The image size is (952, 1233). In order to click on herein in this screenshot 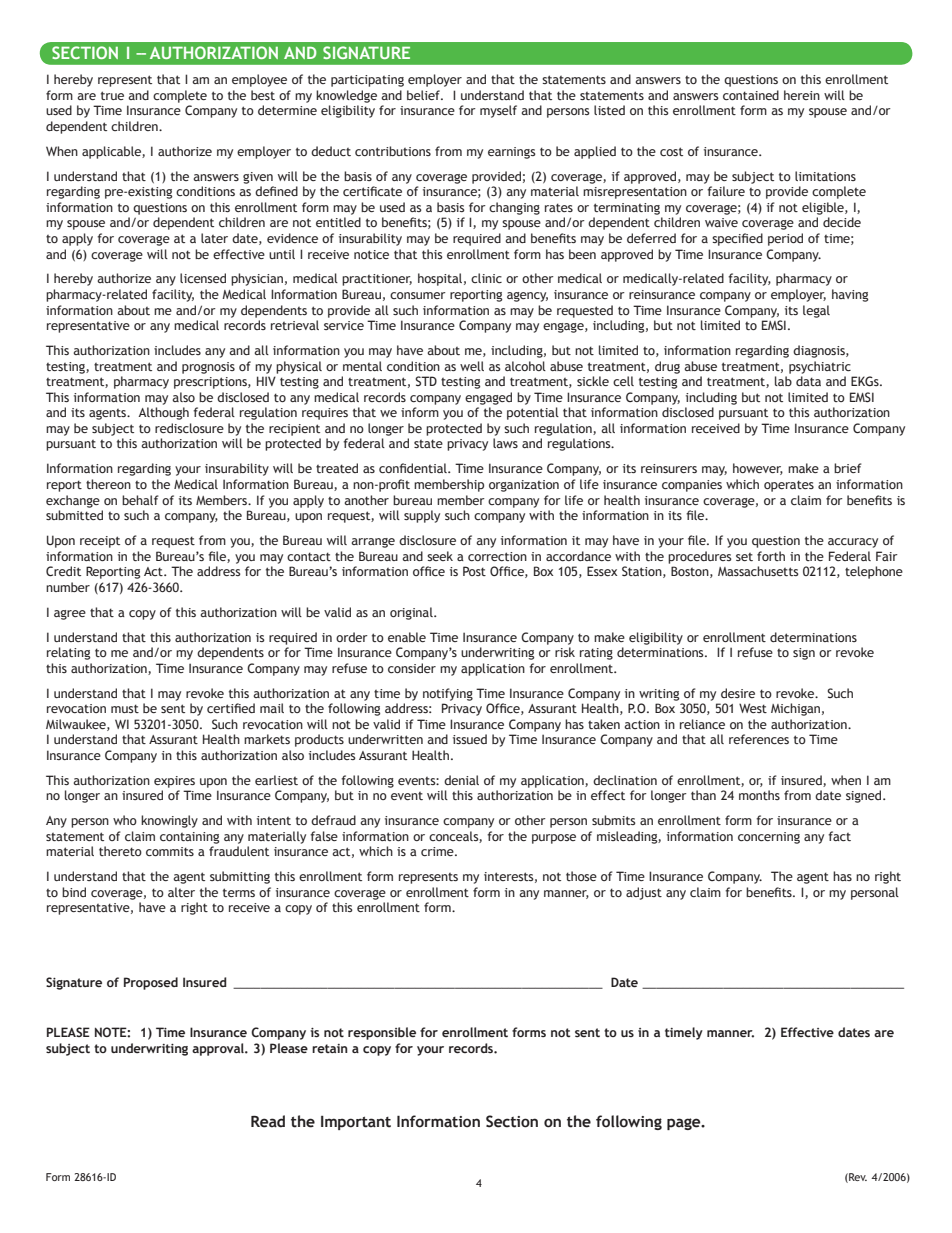, I will do `click(802, 95)`.
